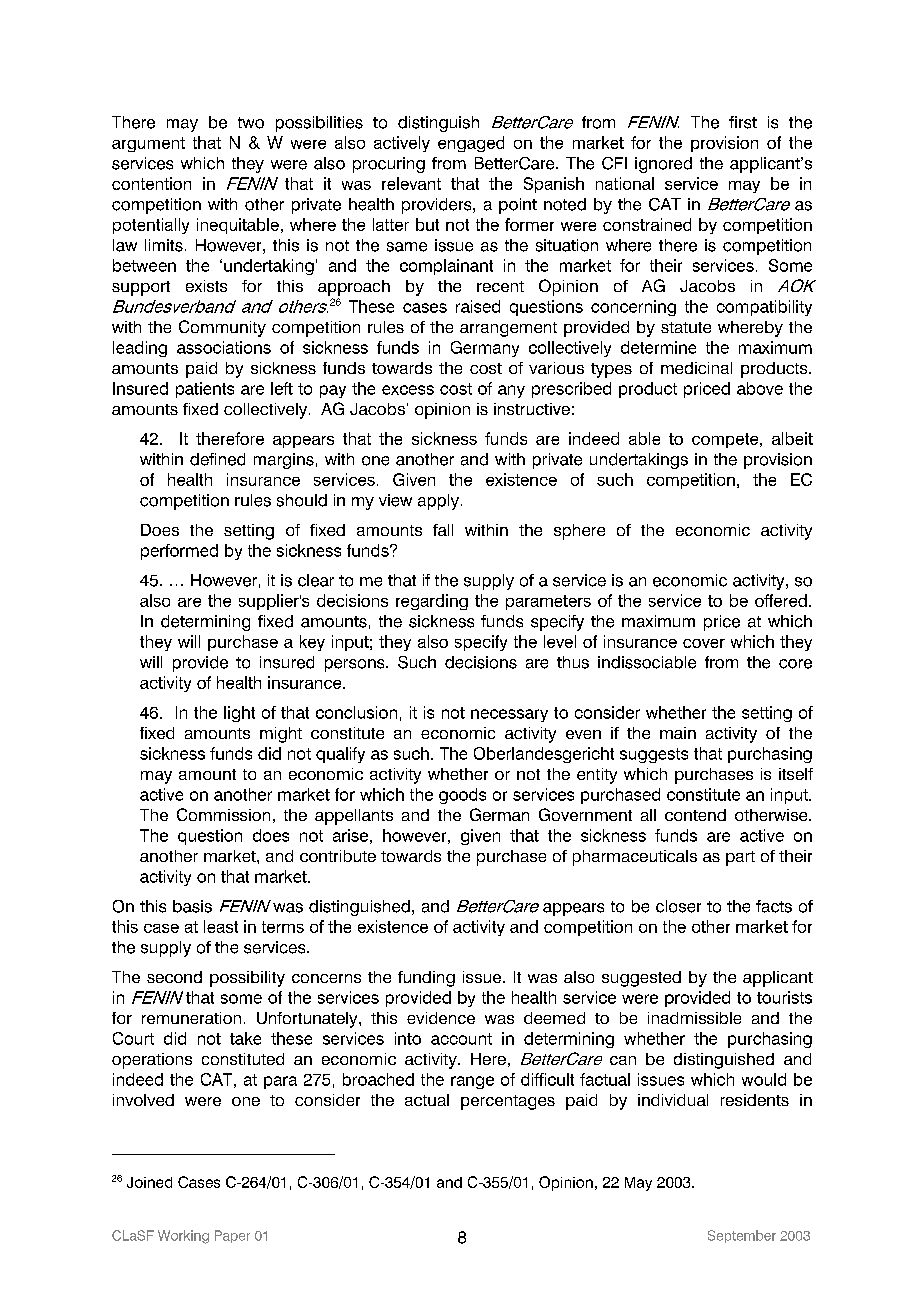 The image size is (924, 1308). Describe the element at coordinates (508, 1102) in the image. I see `percentages` at that location.
